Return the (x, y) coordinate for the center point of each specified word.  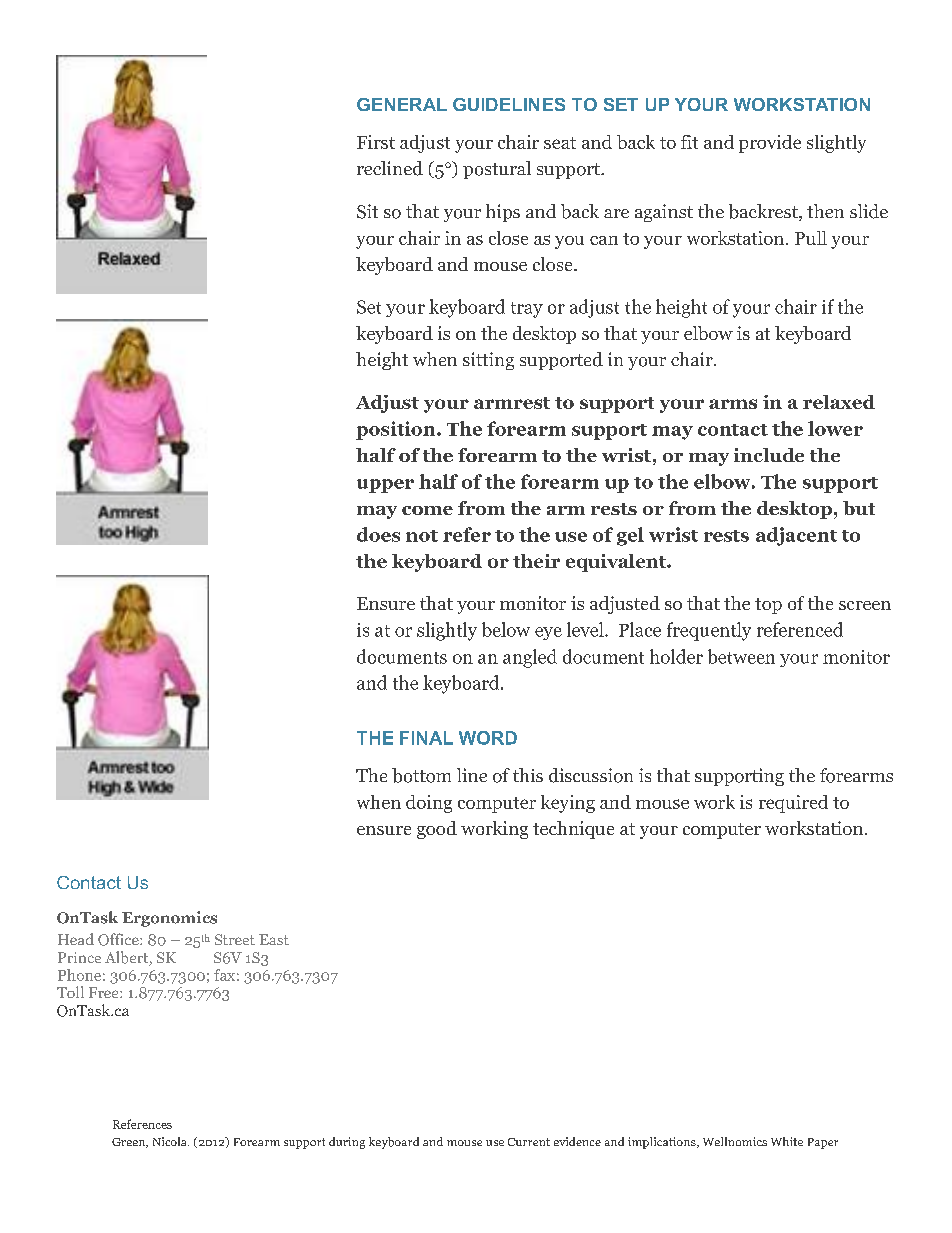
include (769, 455)
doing (429, 804)
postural (497, 170)
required (793, 804)
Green (130, 1143)
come (427, 510)
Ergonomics (169, 919)
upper (385, 486)
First (376, 142)
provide (770, 144)
